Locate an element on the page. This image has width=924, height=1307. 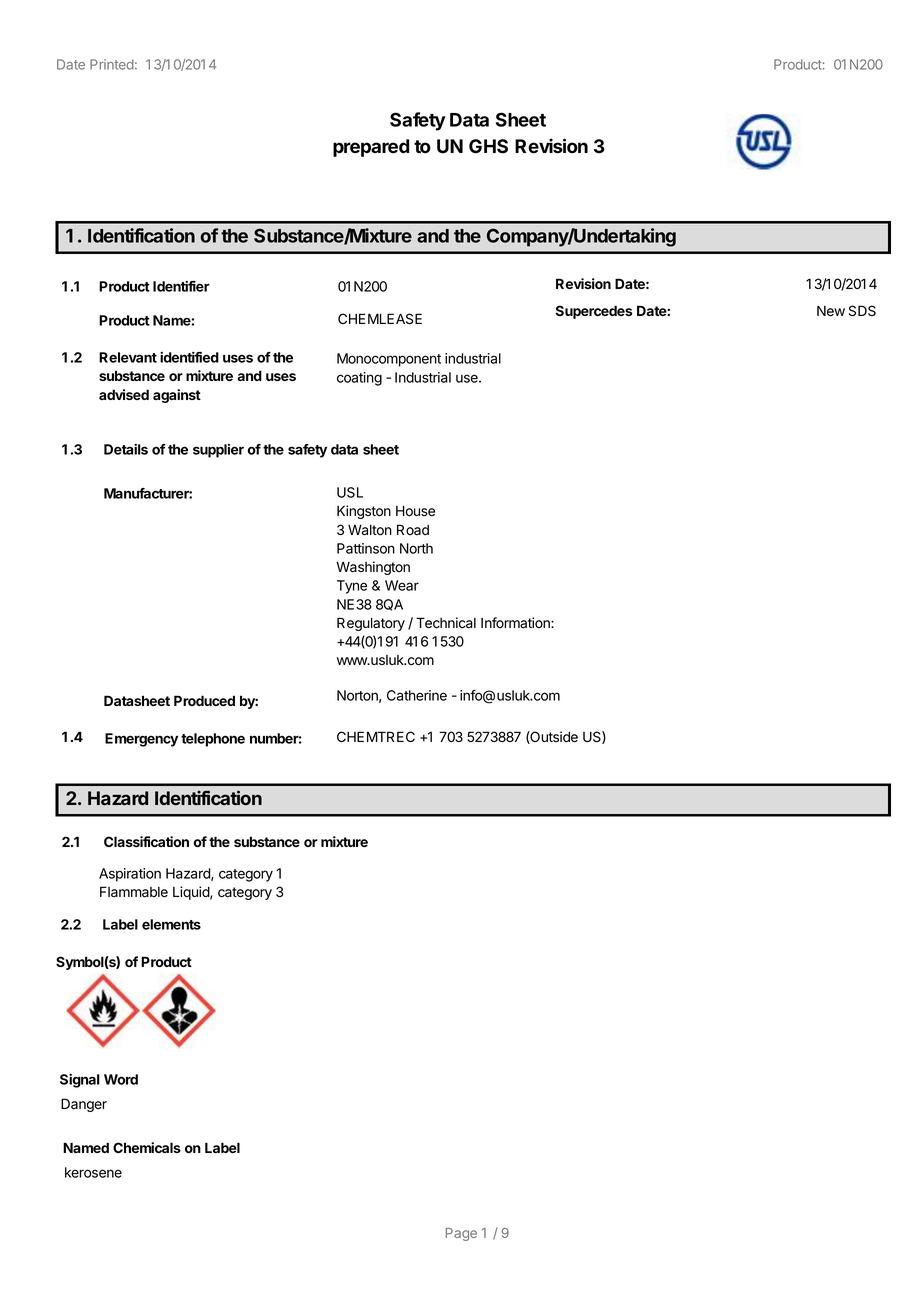
Printed is located at coordinates (112, 64).
